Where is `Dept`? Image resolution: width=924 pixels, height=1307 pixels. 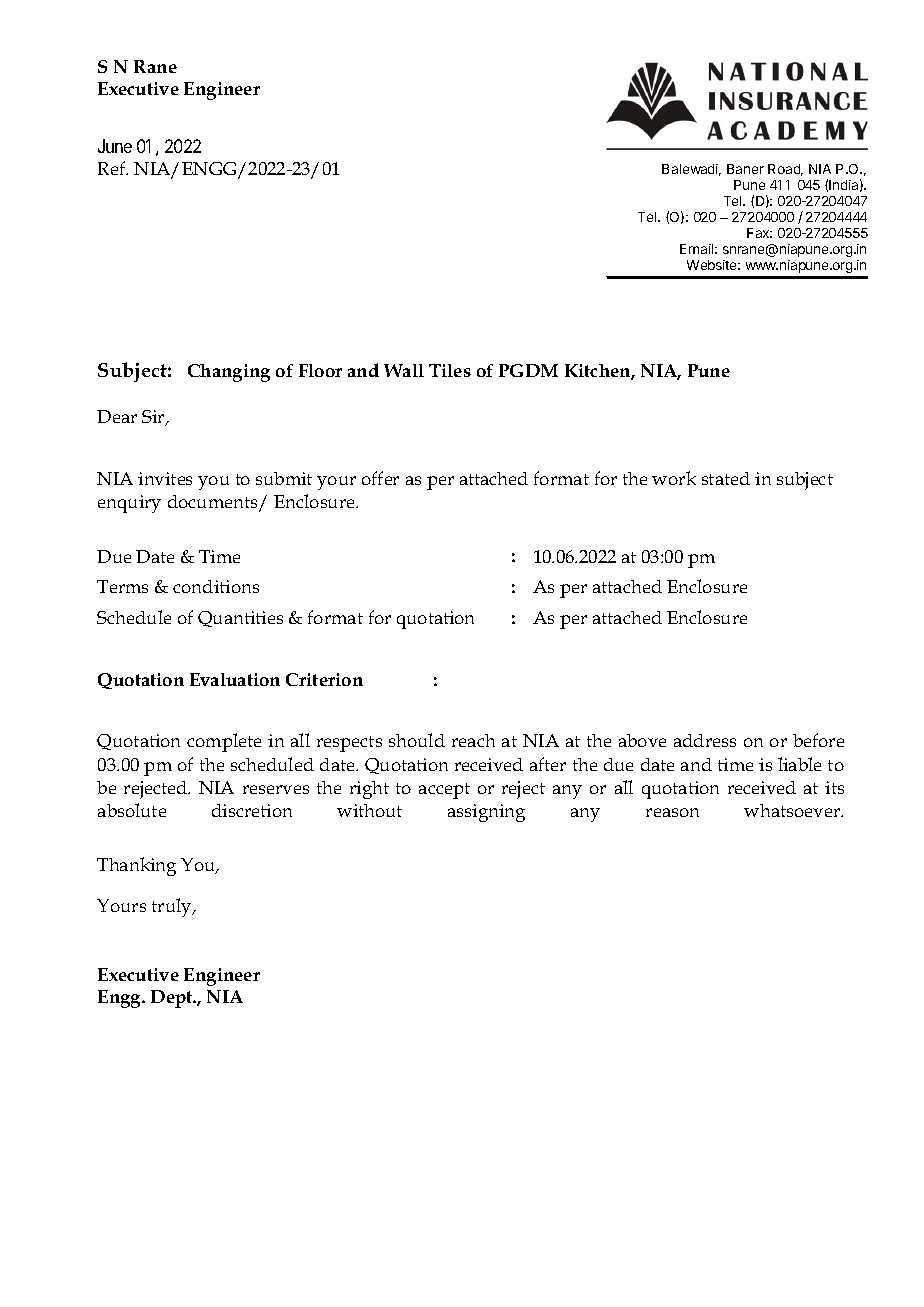
Dept is located at coordinates (173, 999).
